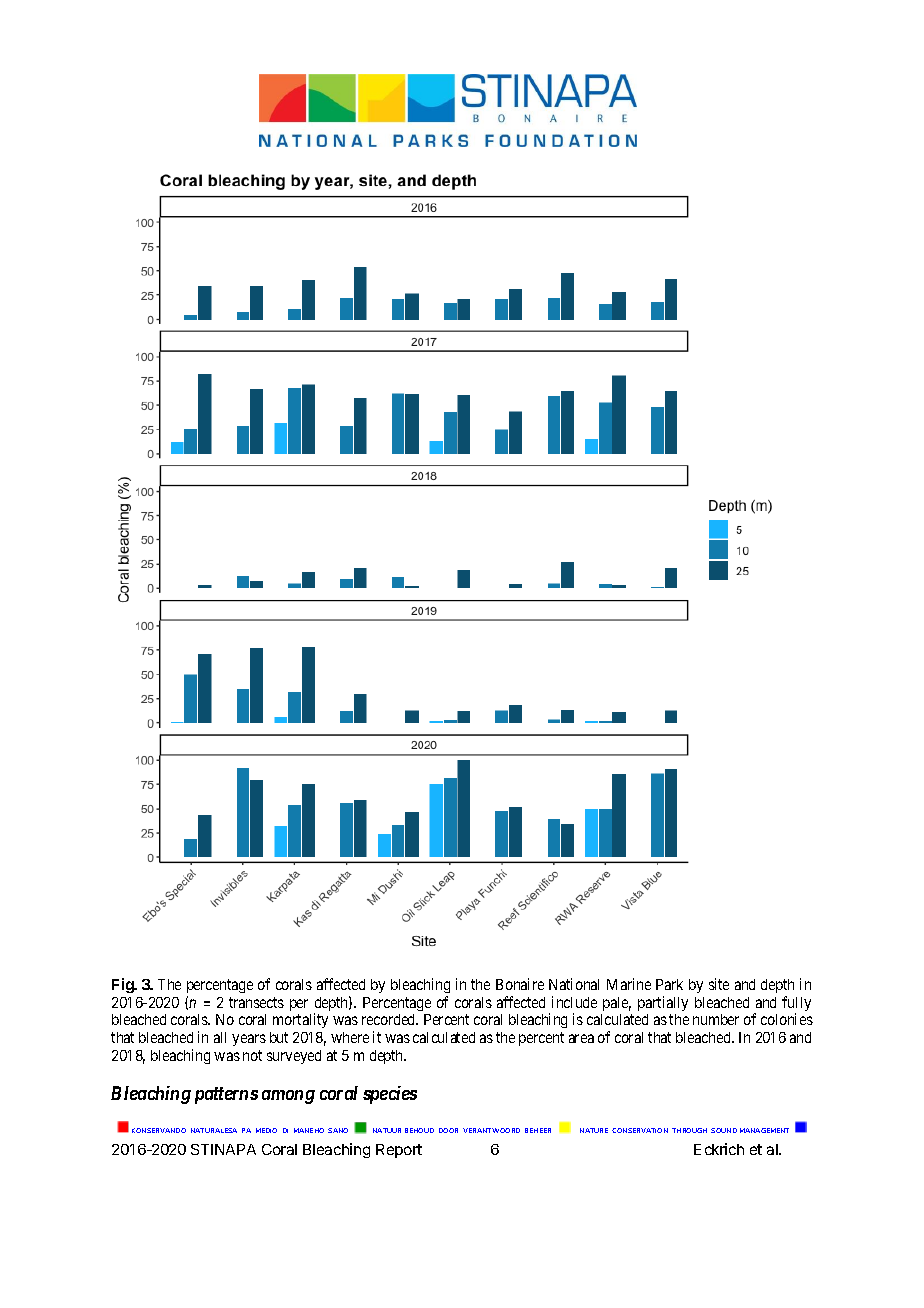 The width and height of the image is (924, 1308). What do you see at coordinates (520, 984) in the image?
I see `Bonaire` at bounding box center [520, 984].
